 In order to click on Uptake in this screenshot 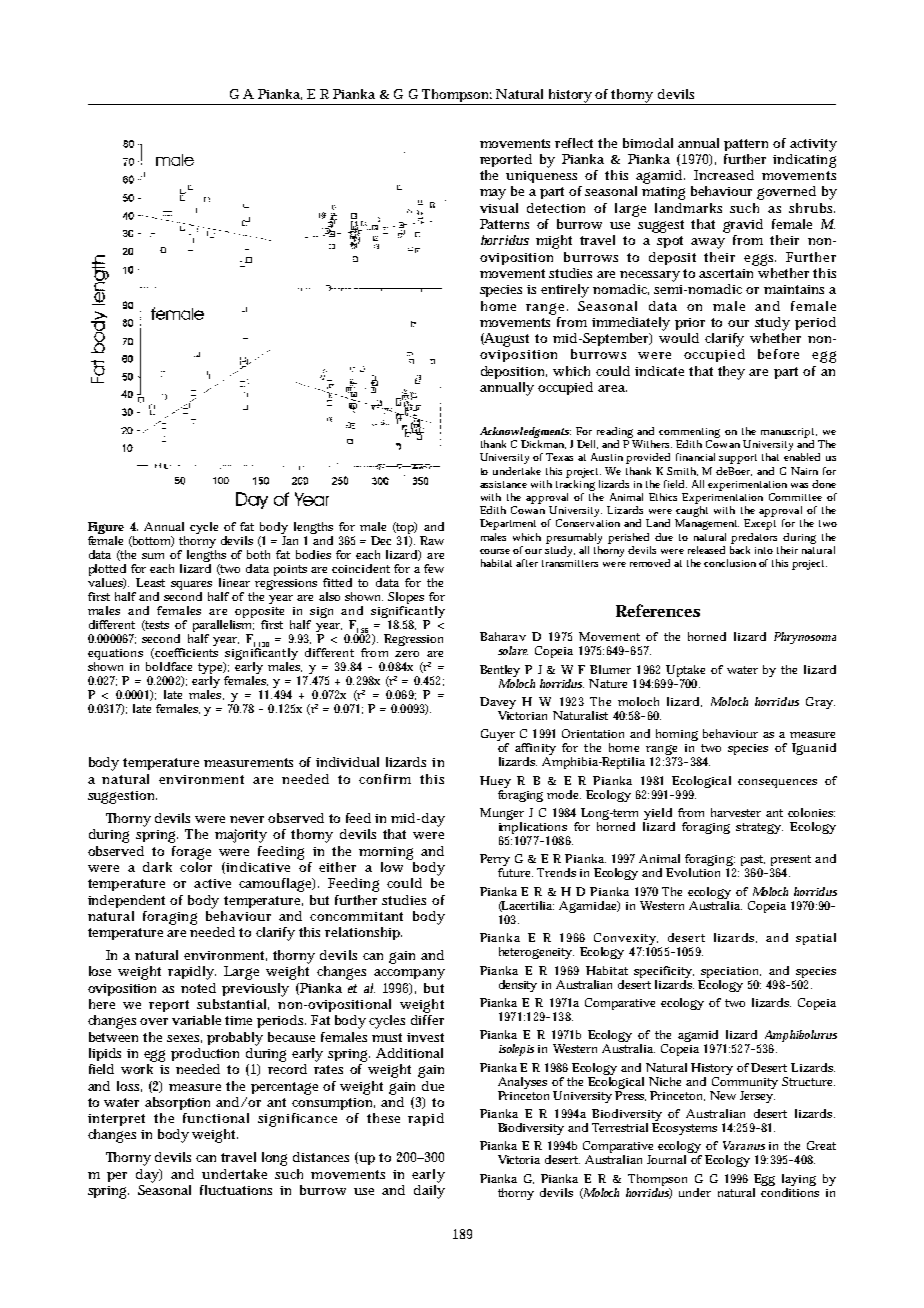, I will do `click(685, 671)`.
